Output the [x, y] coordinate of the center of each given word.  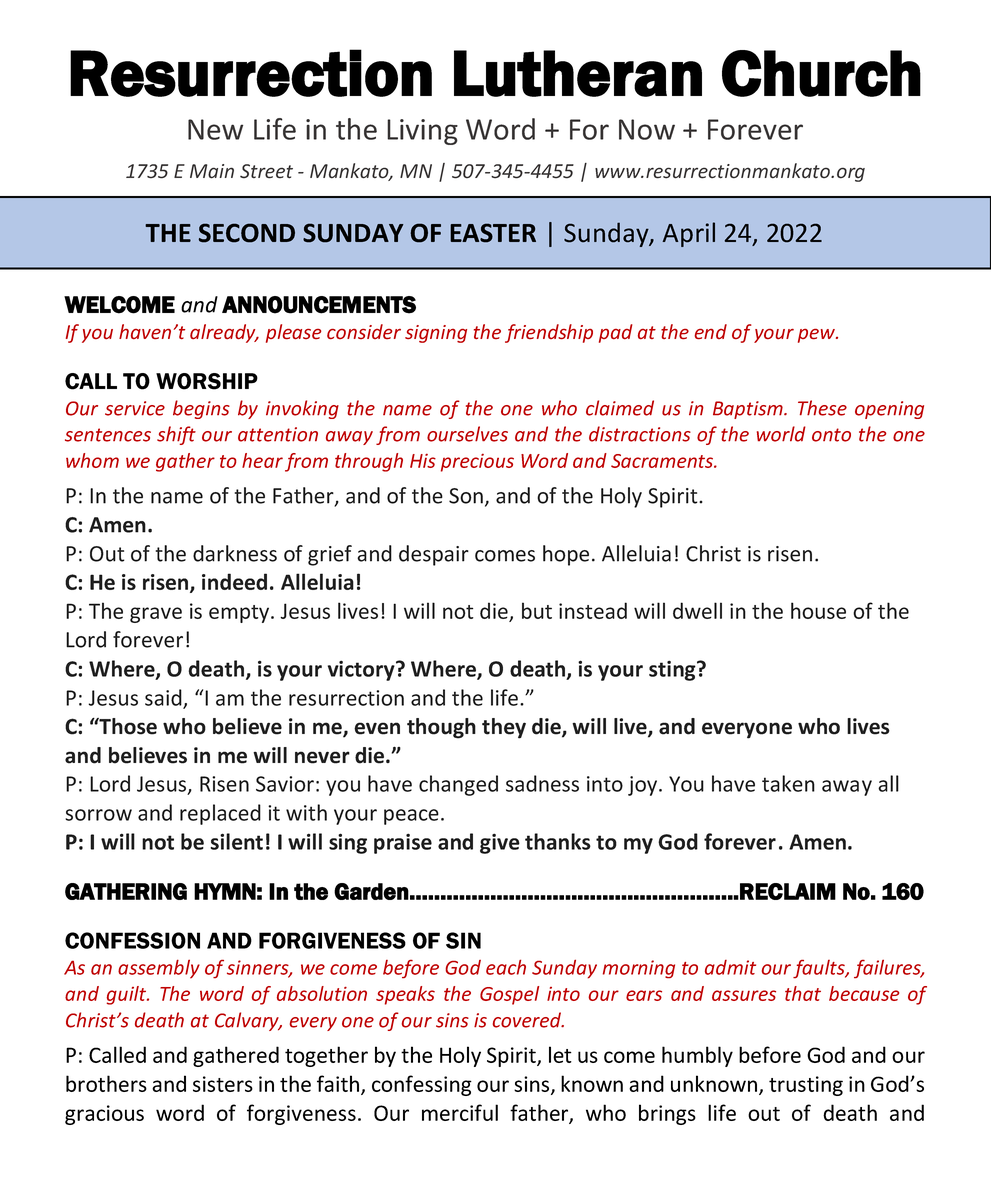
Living [422, 132]
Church [821, 73]
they [504, 728]
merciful [460, 1112]
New [215, 129]
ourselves [467, 434]
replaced [220, 814]
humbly [697, 1056]
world [781, 434]
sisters [223, 1084]
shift [176, 435]
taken [788, 783]
